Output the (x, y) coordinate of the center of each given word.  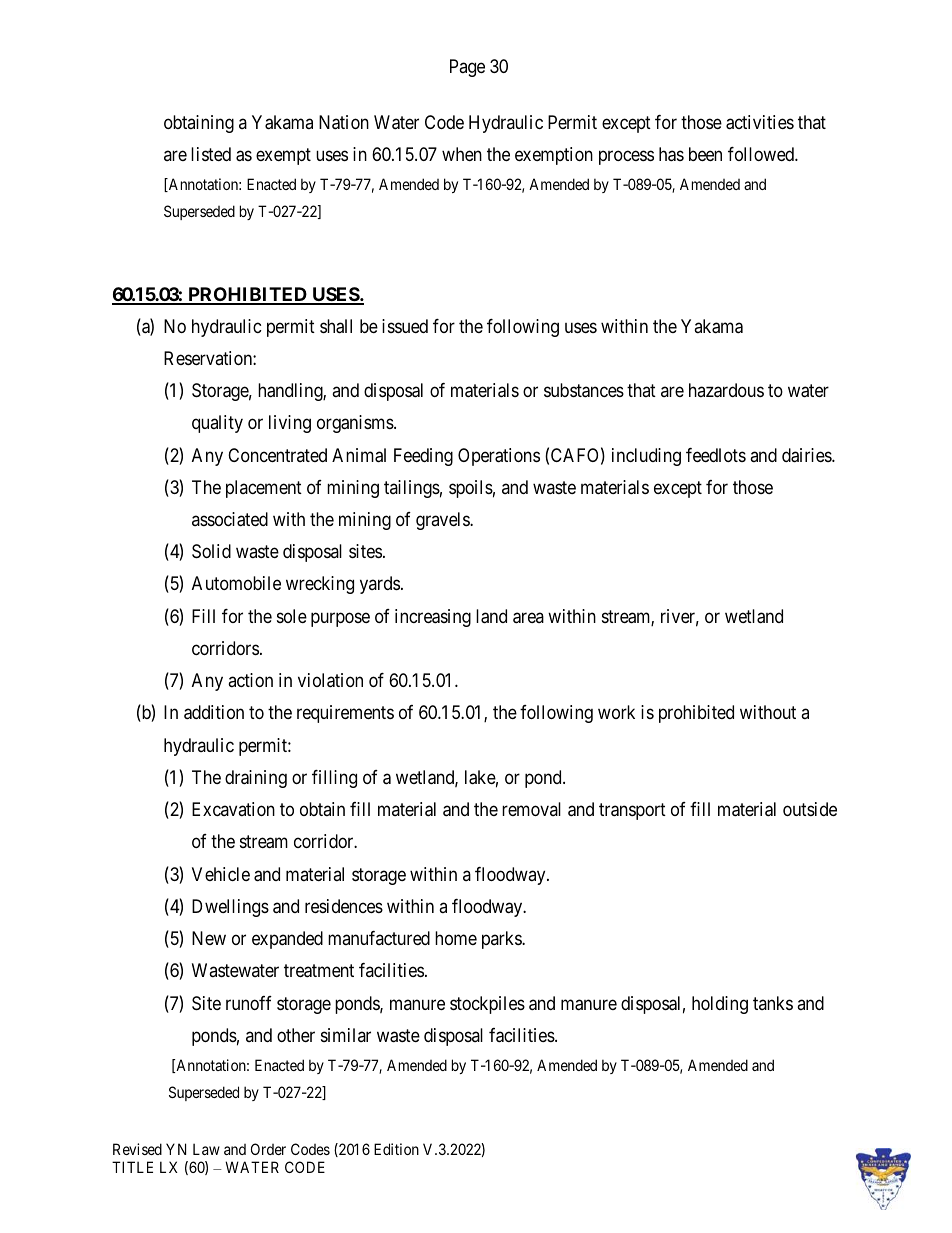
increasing (433, 618)
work (616, 712)
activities (760, 122)
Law (206, 1149)
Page (467, 68)
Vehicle (221, 874)
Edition (396, 1149)
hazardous (726, 390)
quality (217, 424)
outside (810, 809)
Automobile (236, 583)
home (456, 938)
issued (405, 326)
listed (211, 154)
